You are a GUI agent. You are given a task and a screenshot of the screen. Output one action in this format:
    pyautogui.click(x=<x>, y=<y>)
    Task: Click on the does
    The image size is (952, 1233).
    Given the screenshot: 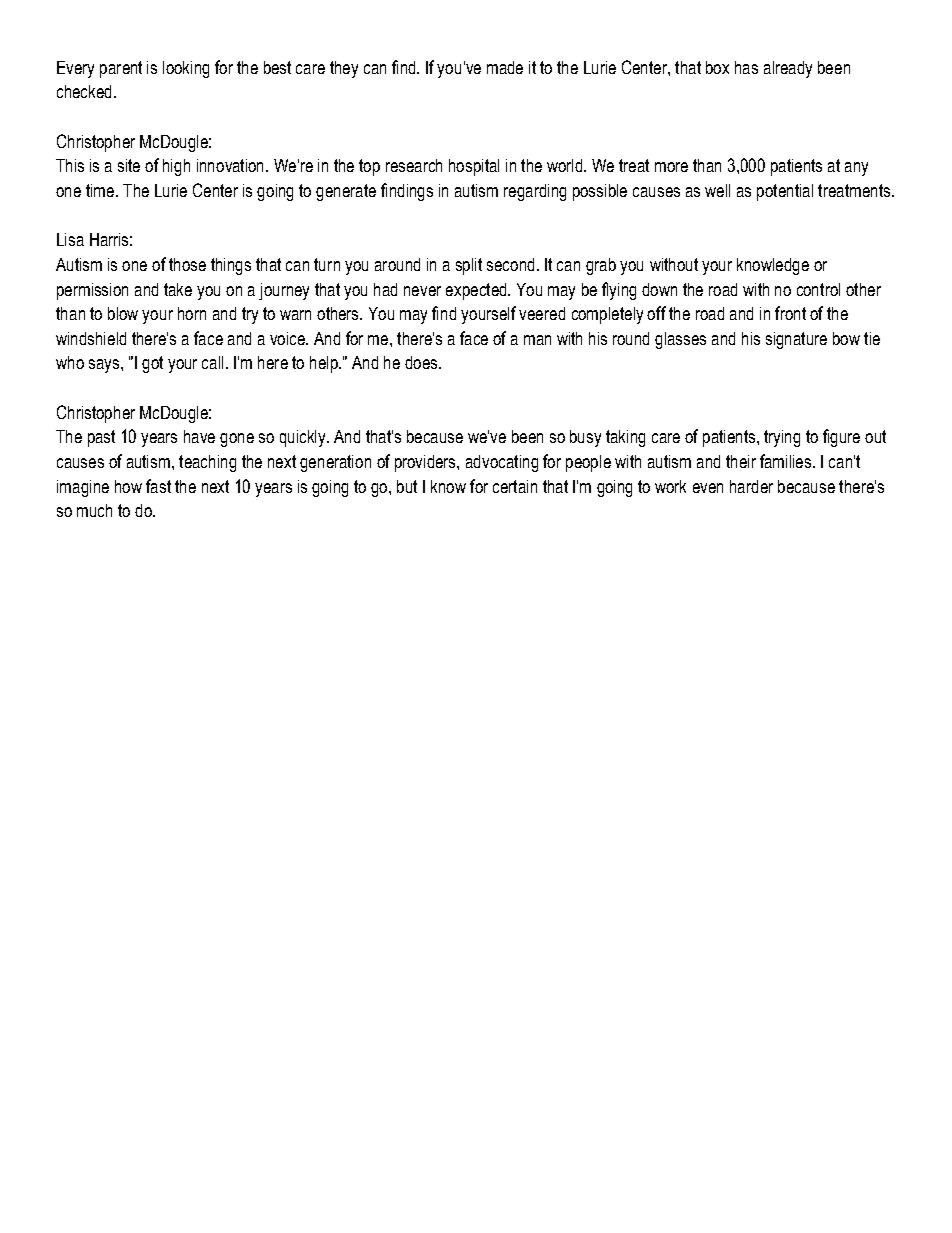 What is the action you would take?
    pyautogui.click(x=422, y=362)
